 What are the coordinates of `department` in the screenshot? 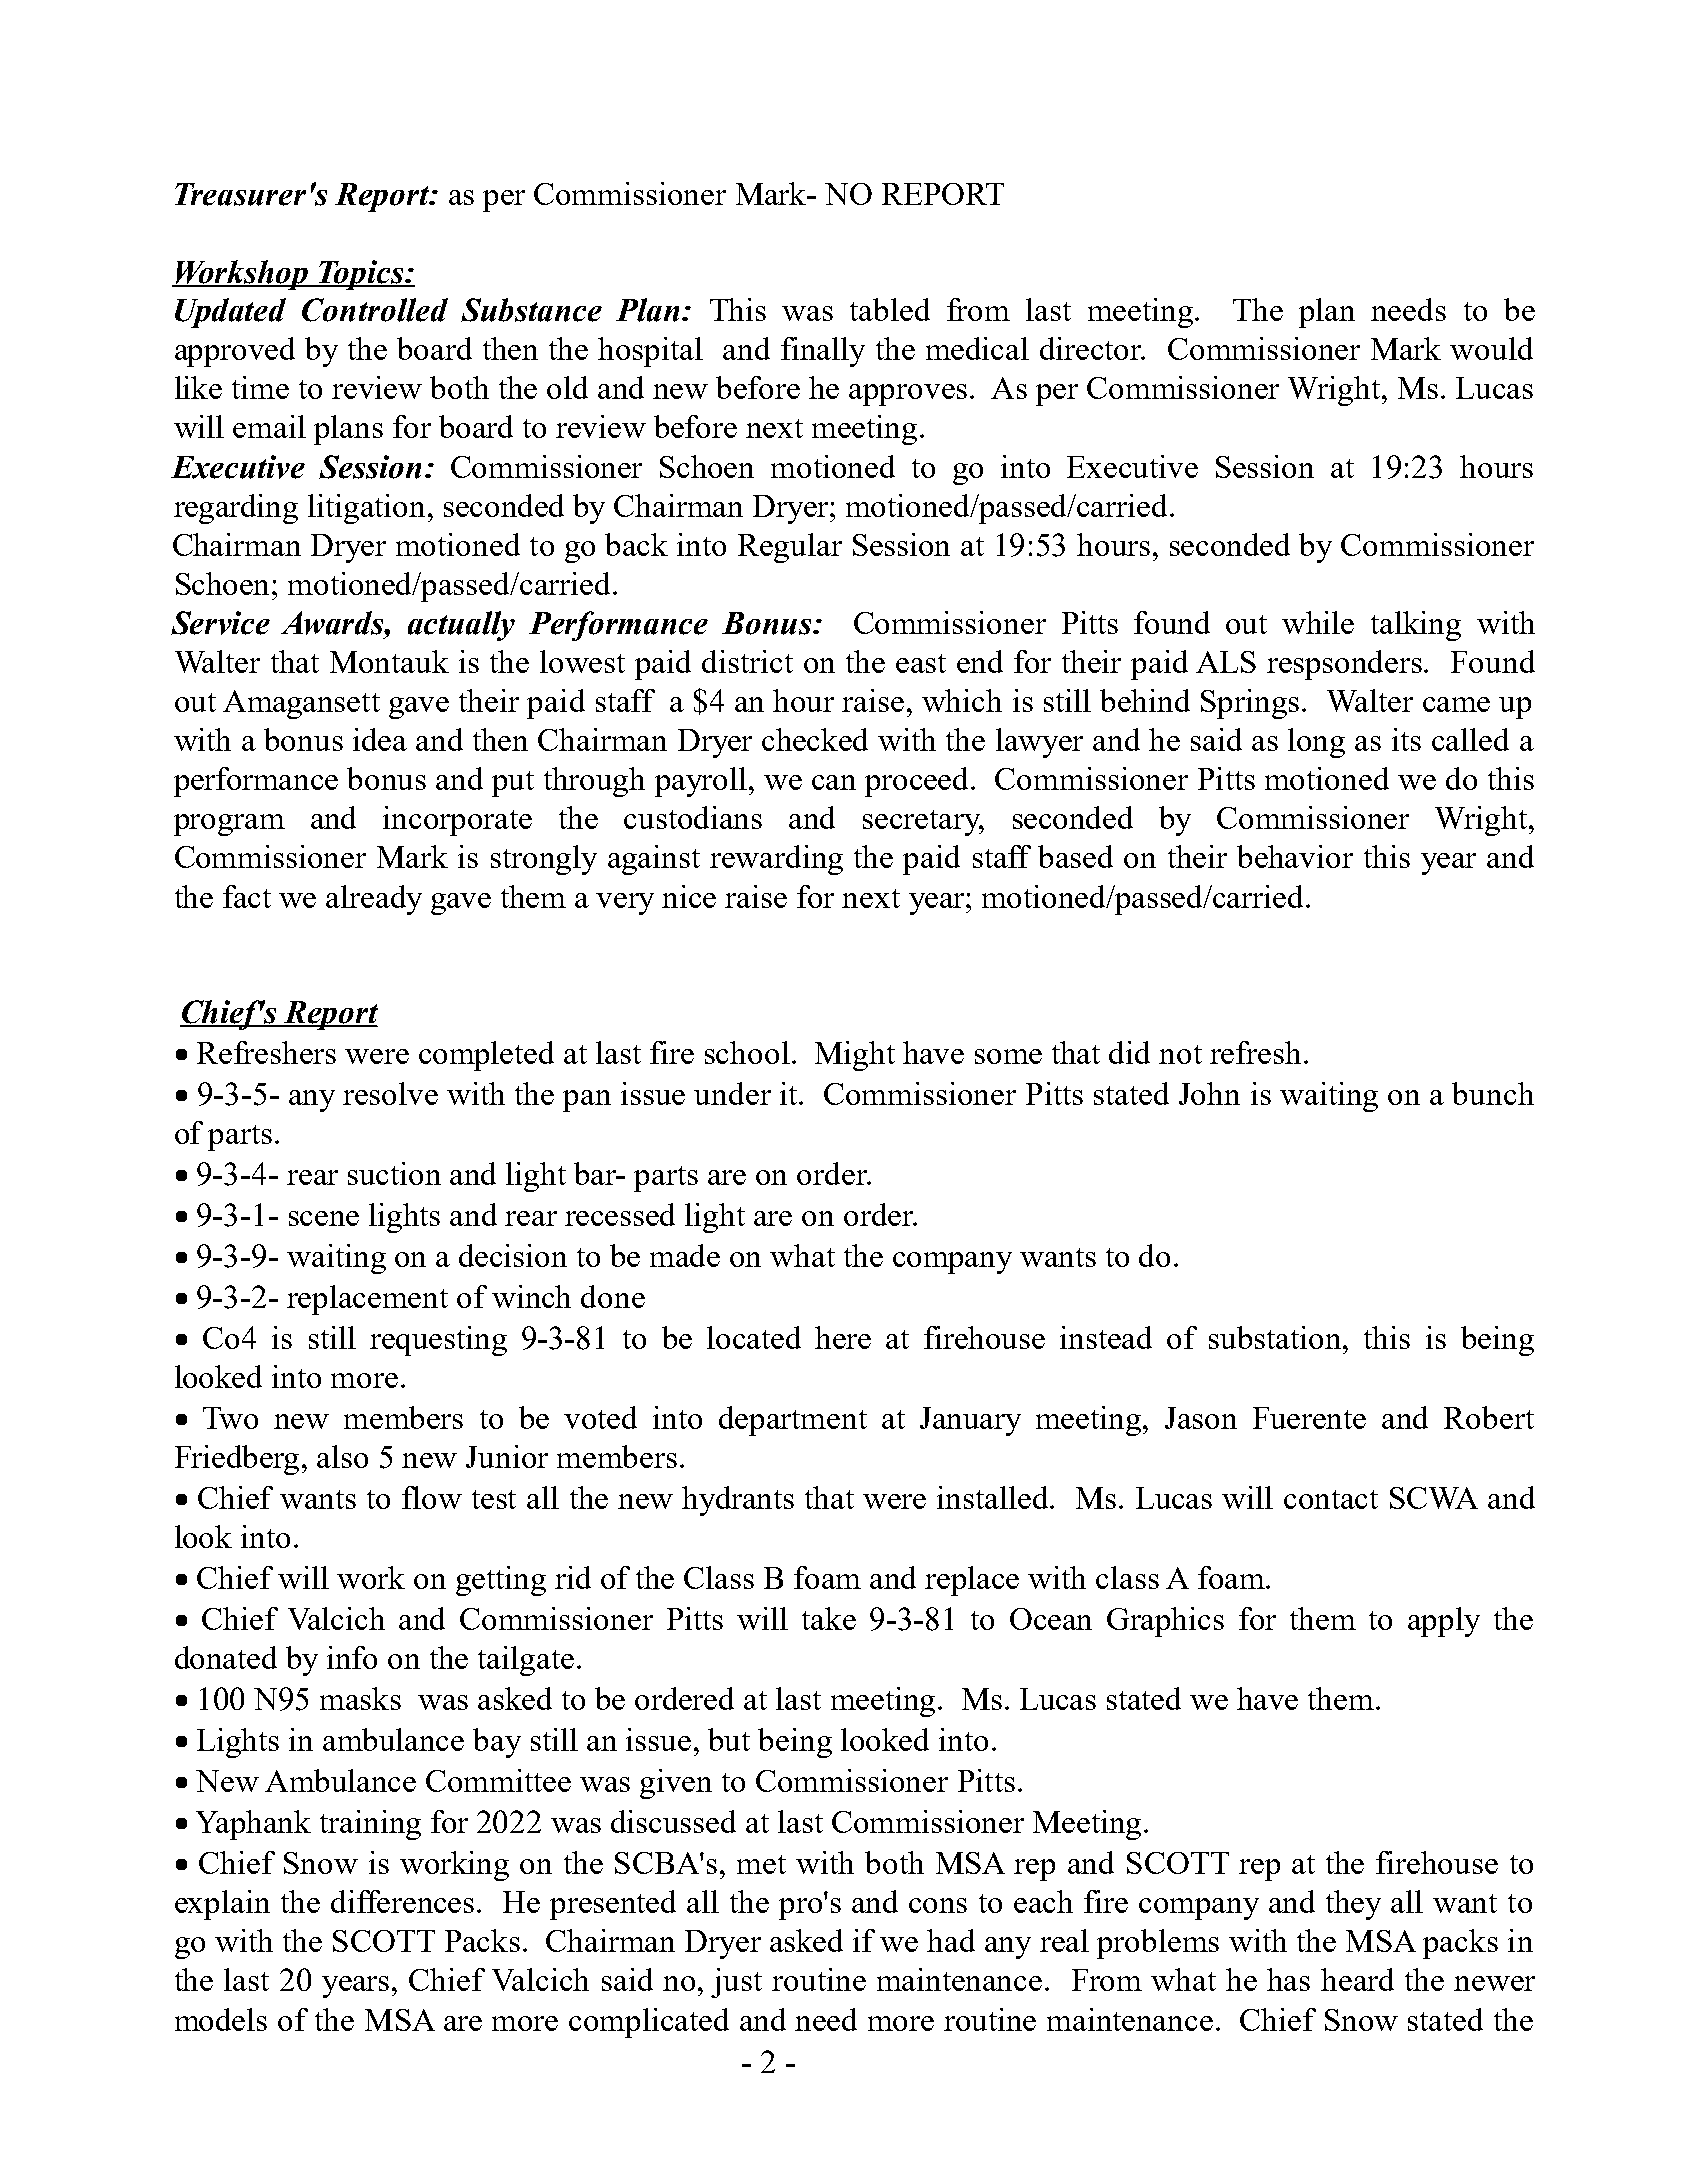 It's located at (793, 1421).
